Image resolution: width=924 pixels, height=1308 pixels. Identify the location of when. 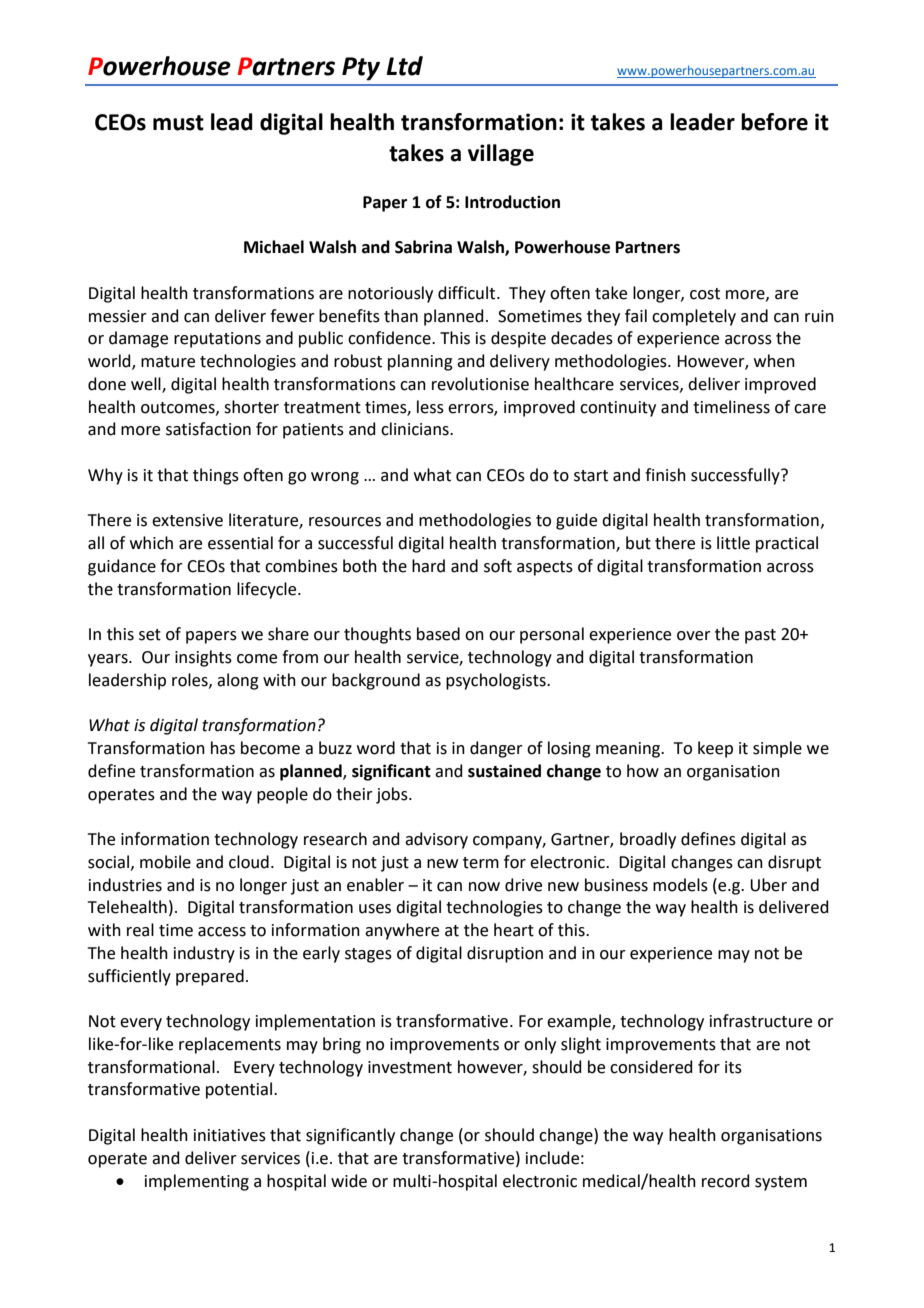
(774, 361).
